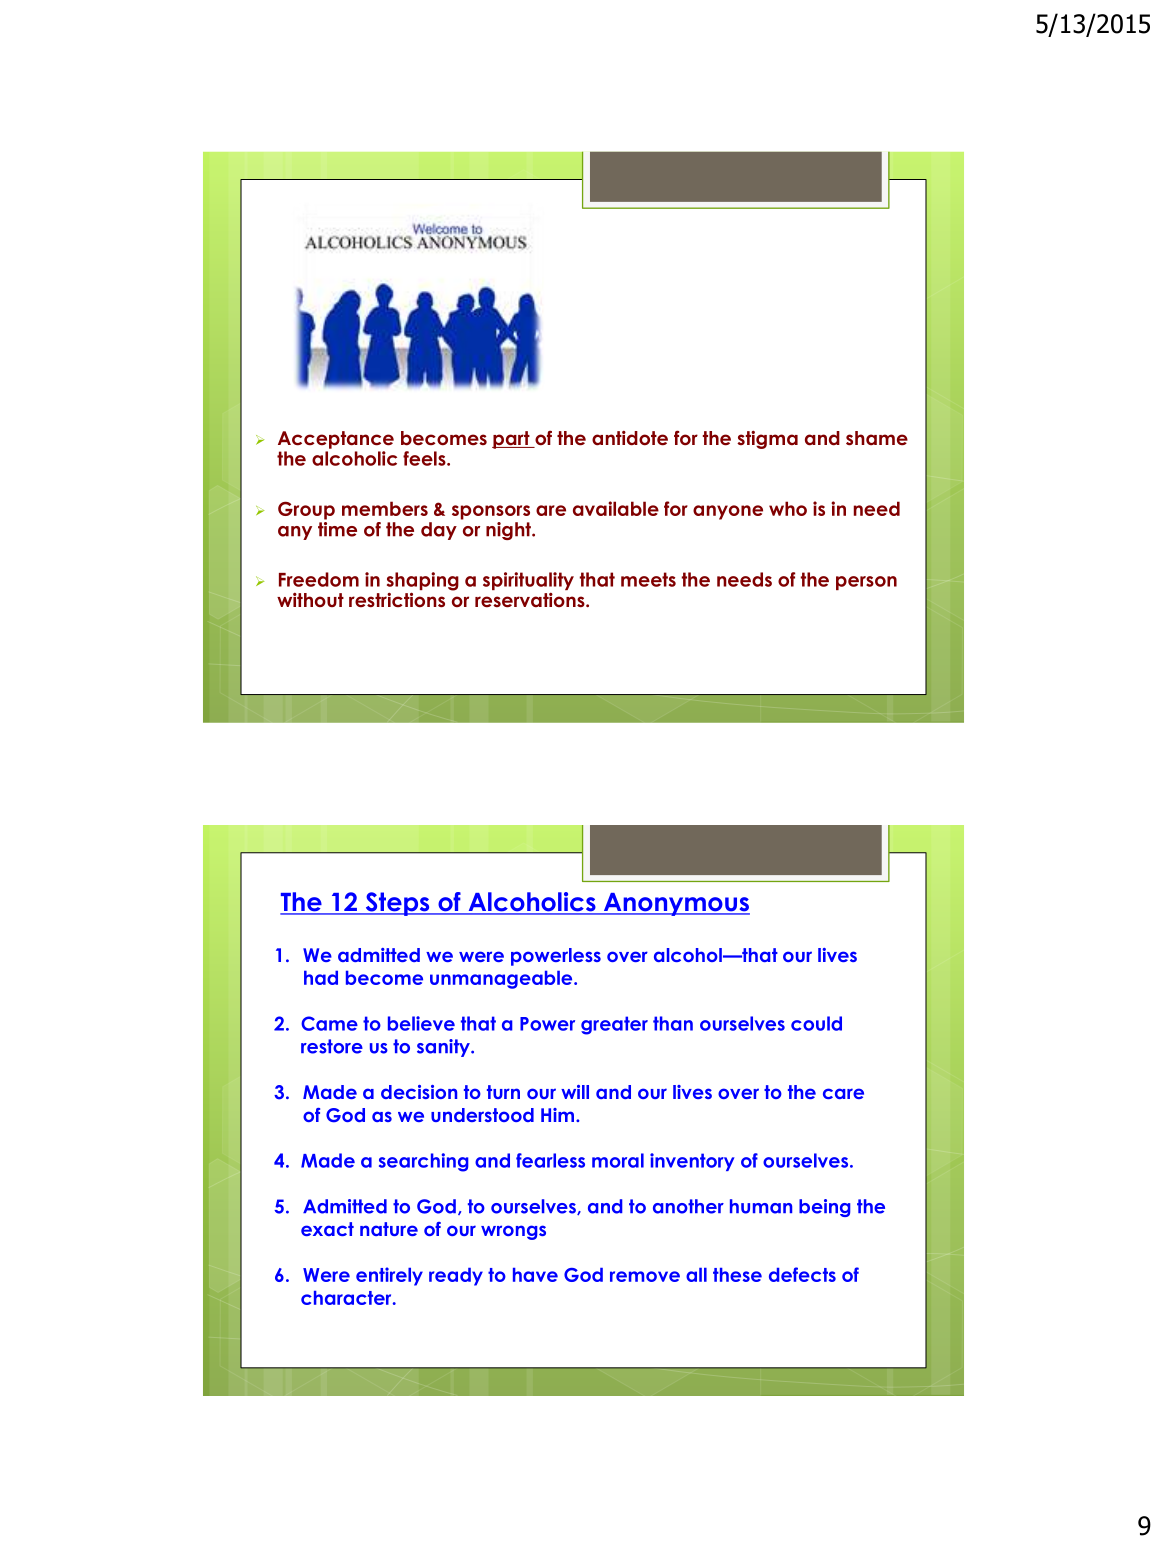  Describe the element at coordinates (614, 1025) in the screenshot. I see `greater` at that location.
